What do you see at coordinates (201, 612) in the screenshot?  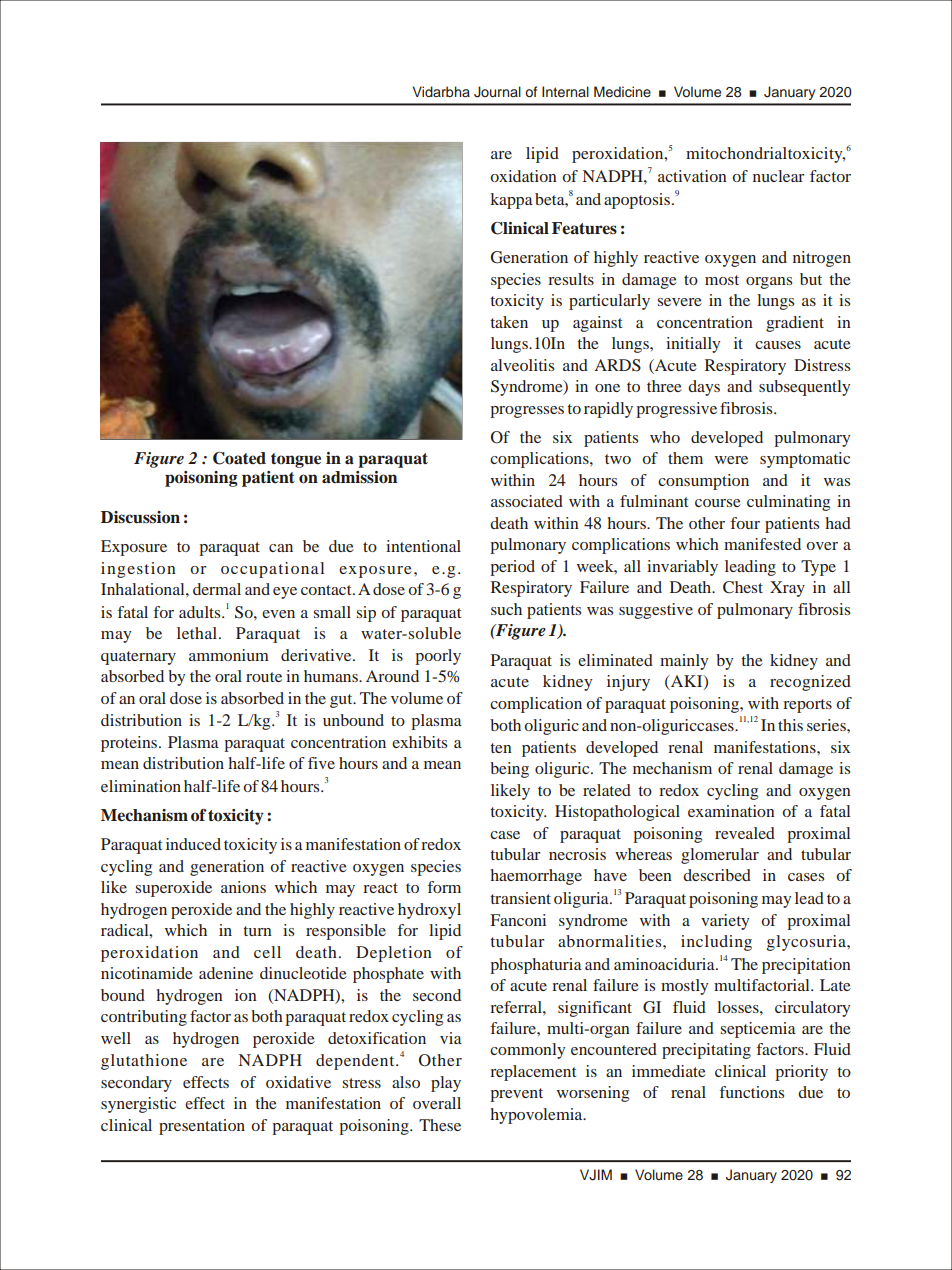 I see `adults` at bounding box center [201, 612].
